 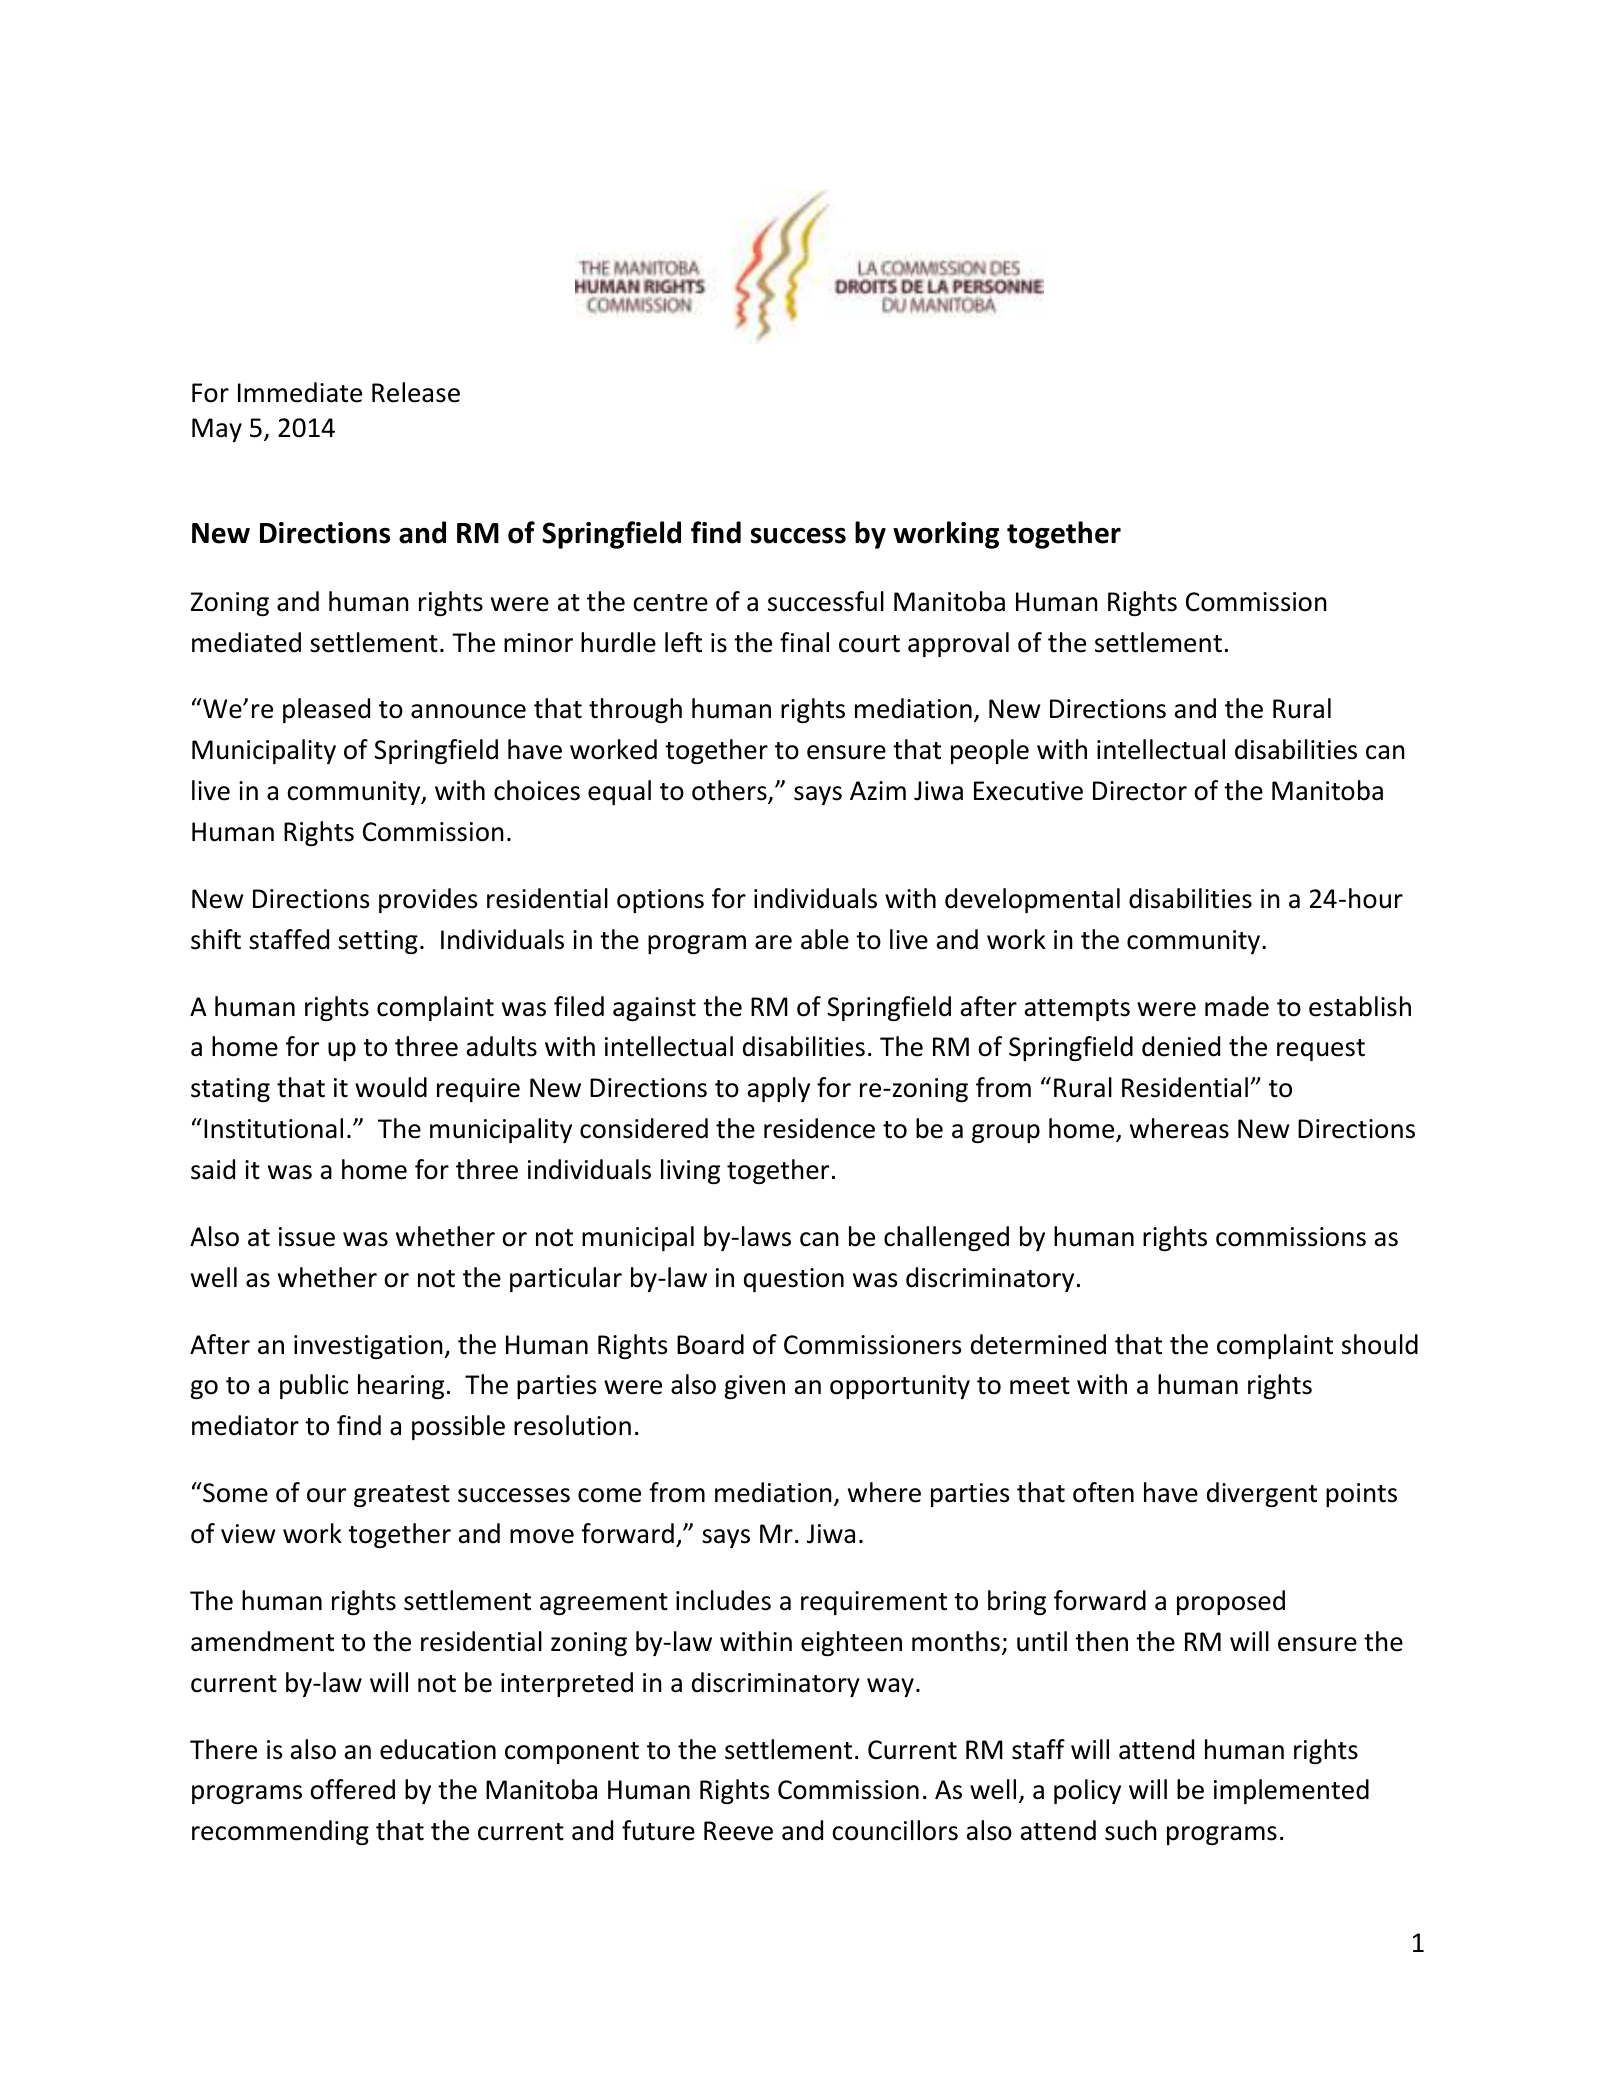 What do you see at coordinates (352, 1789) in the image?
I see `offered` at bounding box center [352, 1789].
